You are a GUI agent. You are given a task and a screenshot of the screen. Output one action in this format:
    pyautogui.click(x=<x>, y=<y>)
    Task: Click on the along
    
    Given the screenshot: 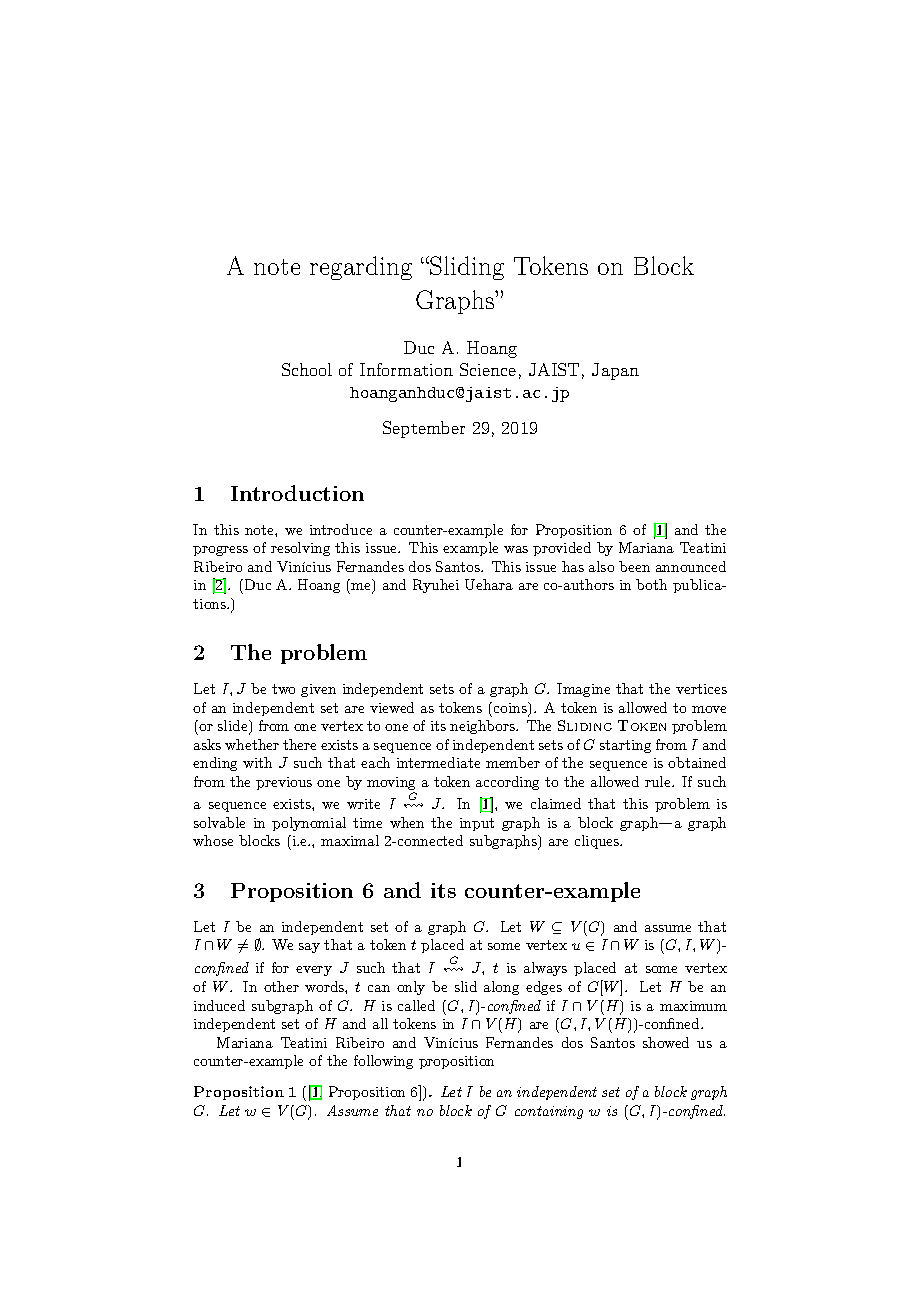 What is the action you would take?
    pyautogui.click(x=501, y=988)
